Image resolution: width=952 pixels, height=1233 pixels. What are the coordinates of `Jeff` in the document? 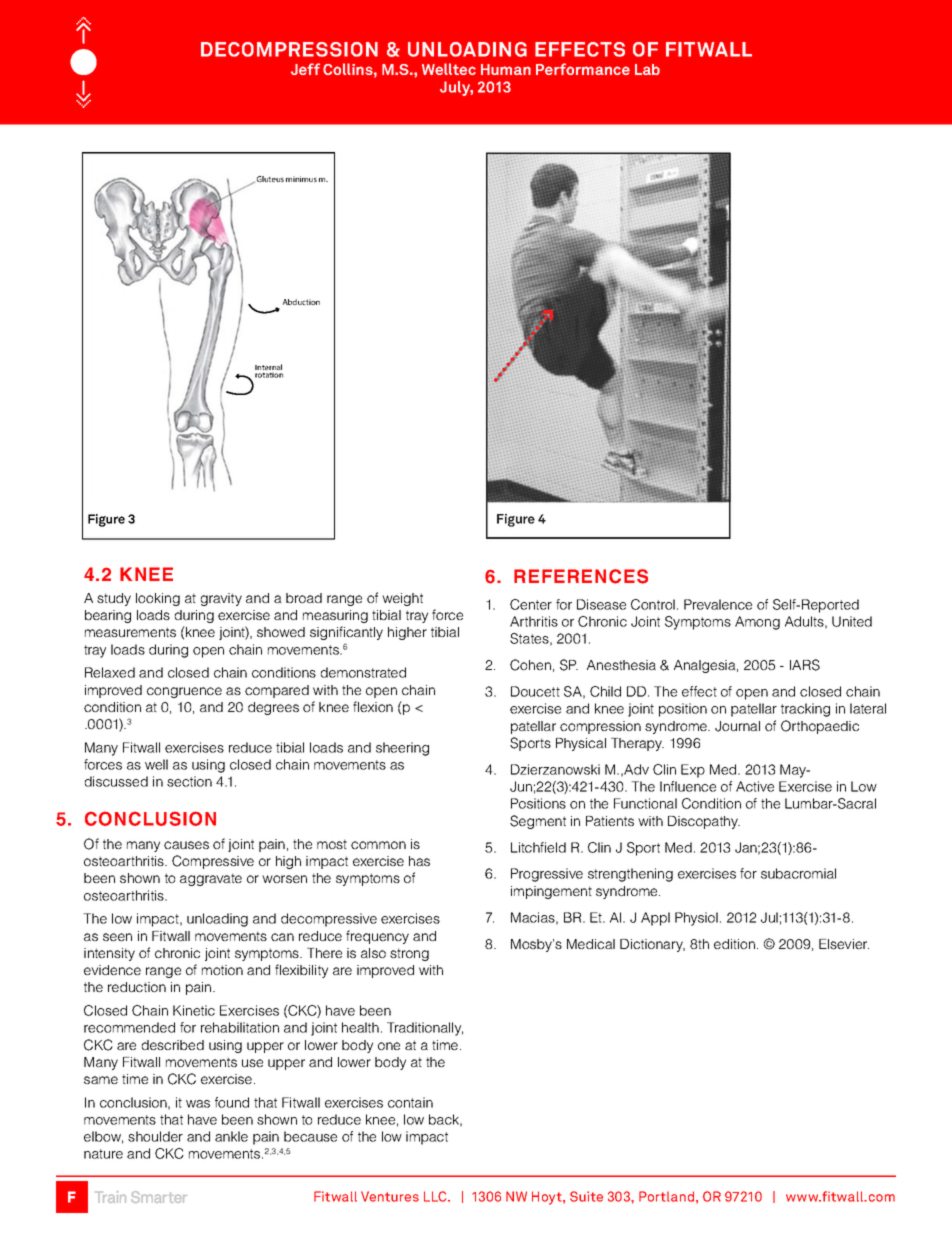 It's located at (305, 69).
